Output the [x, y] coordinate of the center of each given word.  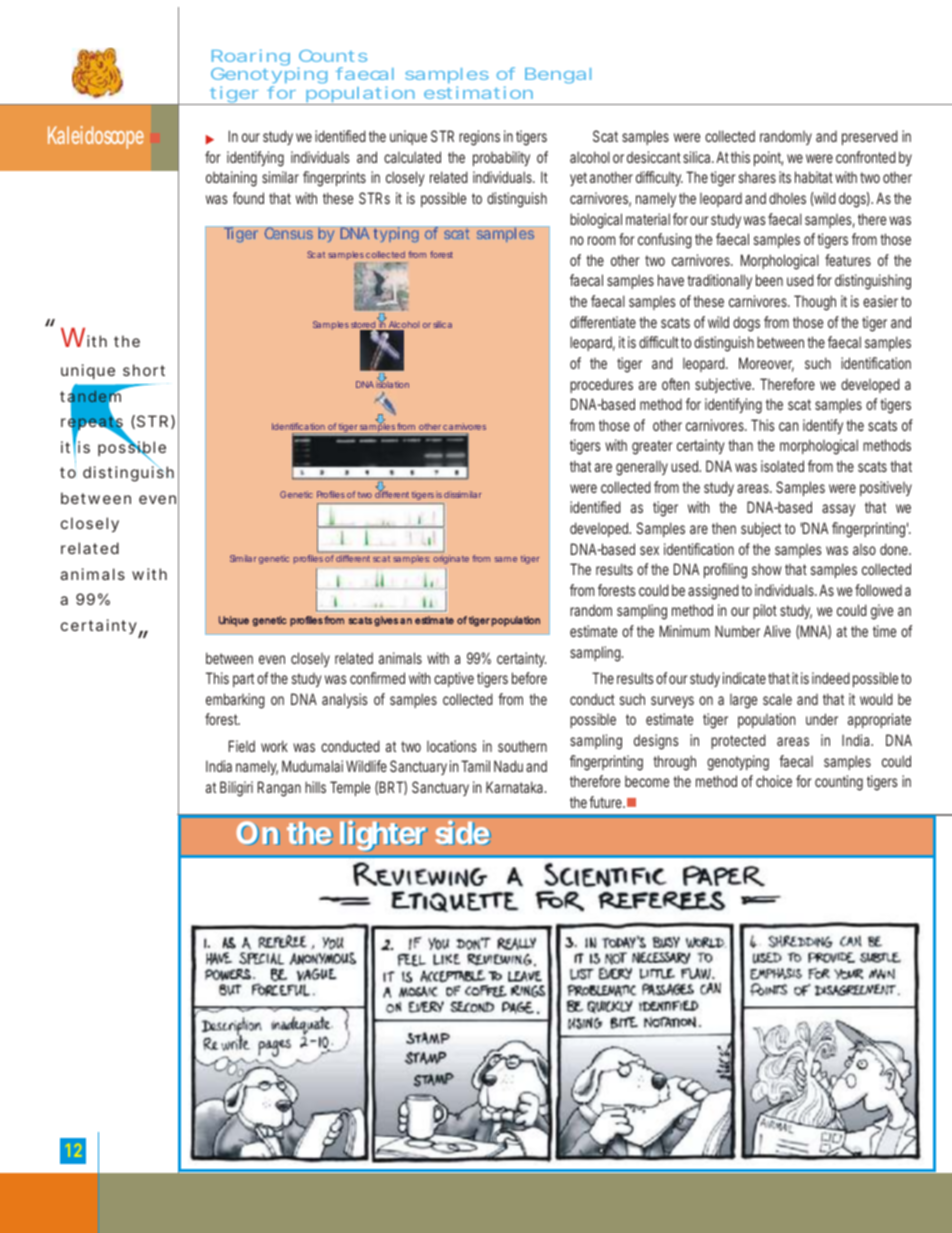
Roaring [251, 59]
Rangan [279, 789]
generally [642, 468]
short [144, 370]
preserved [870, 137]
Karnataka [516, 787]
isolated [782, 466]
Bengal [558, 76]
